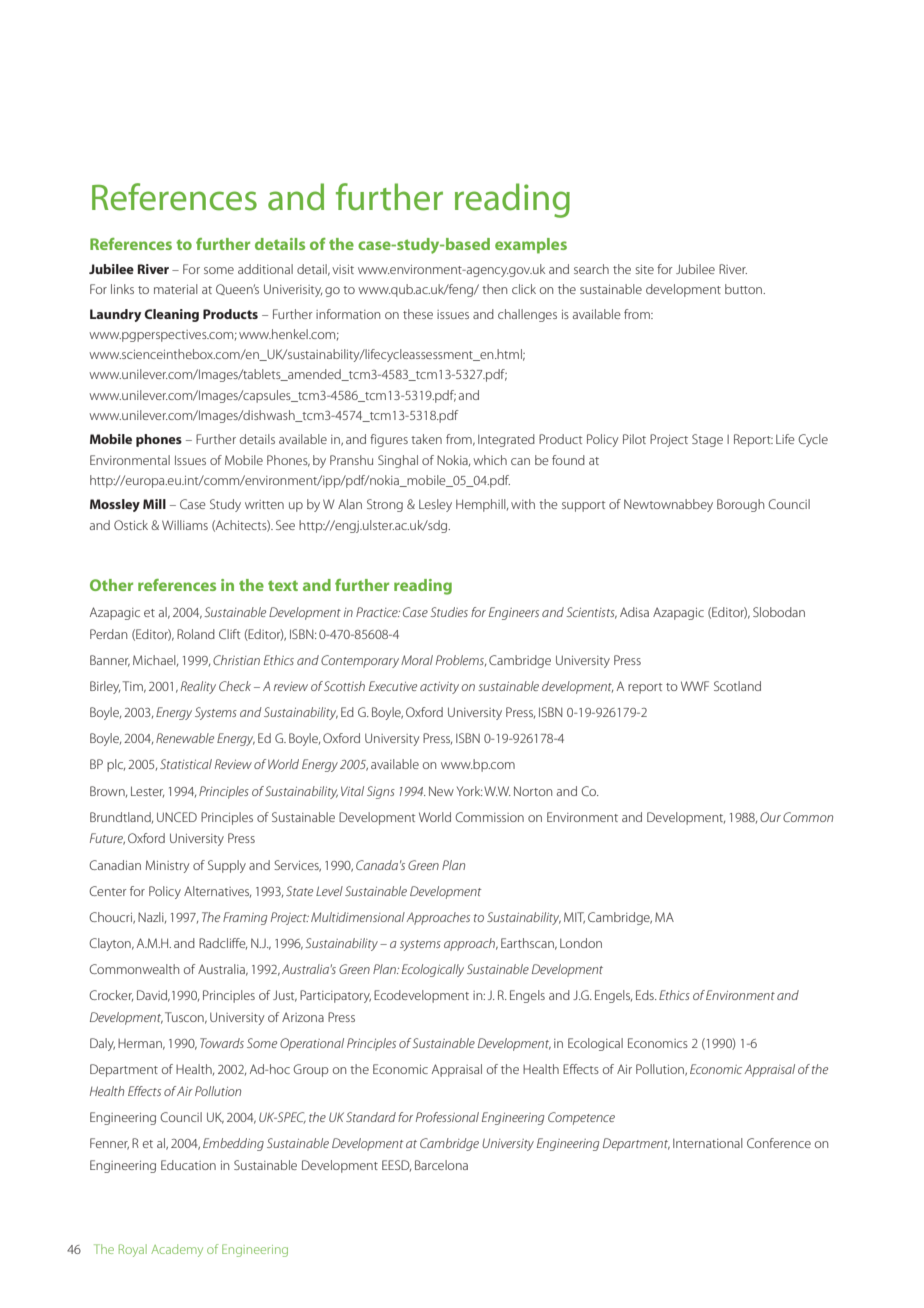 Image resolution: width=924 pixels, height=1308 pixels. What do you see at coordinates (185, 738) in the screenshot?
I see `Renewable` at bounding box center [185, 738].
